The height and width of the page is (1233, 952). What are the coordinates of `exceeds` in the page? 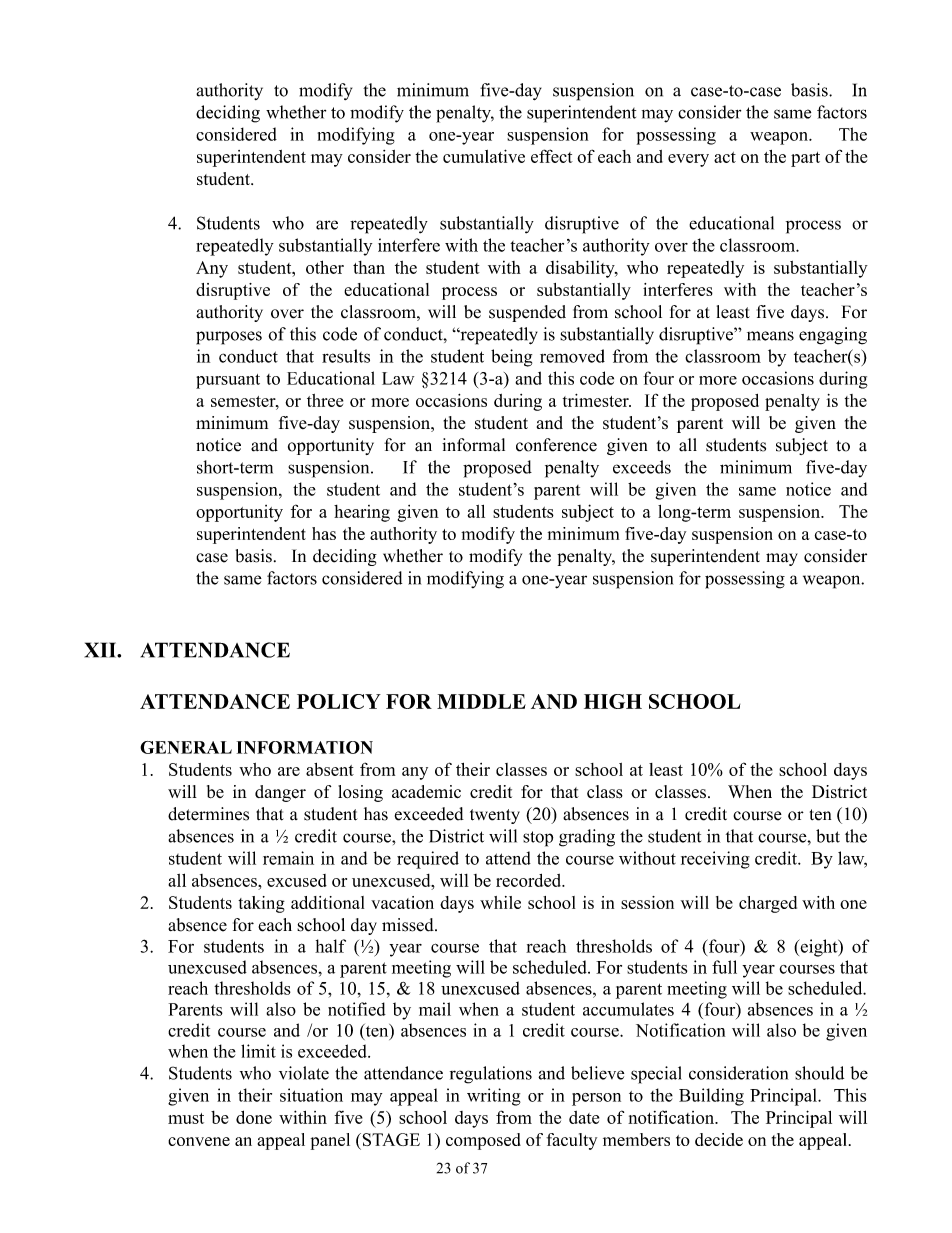 It's located at (642, 467).
